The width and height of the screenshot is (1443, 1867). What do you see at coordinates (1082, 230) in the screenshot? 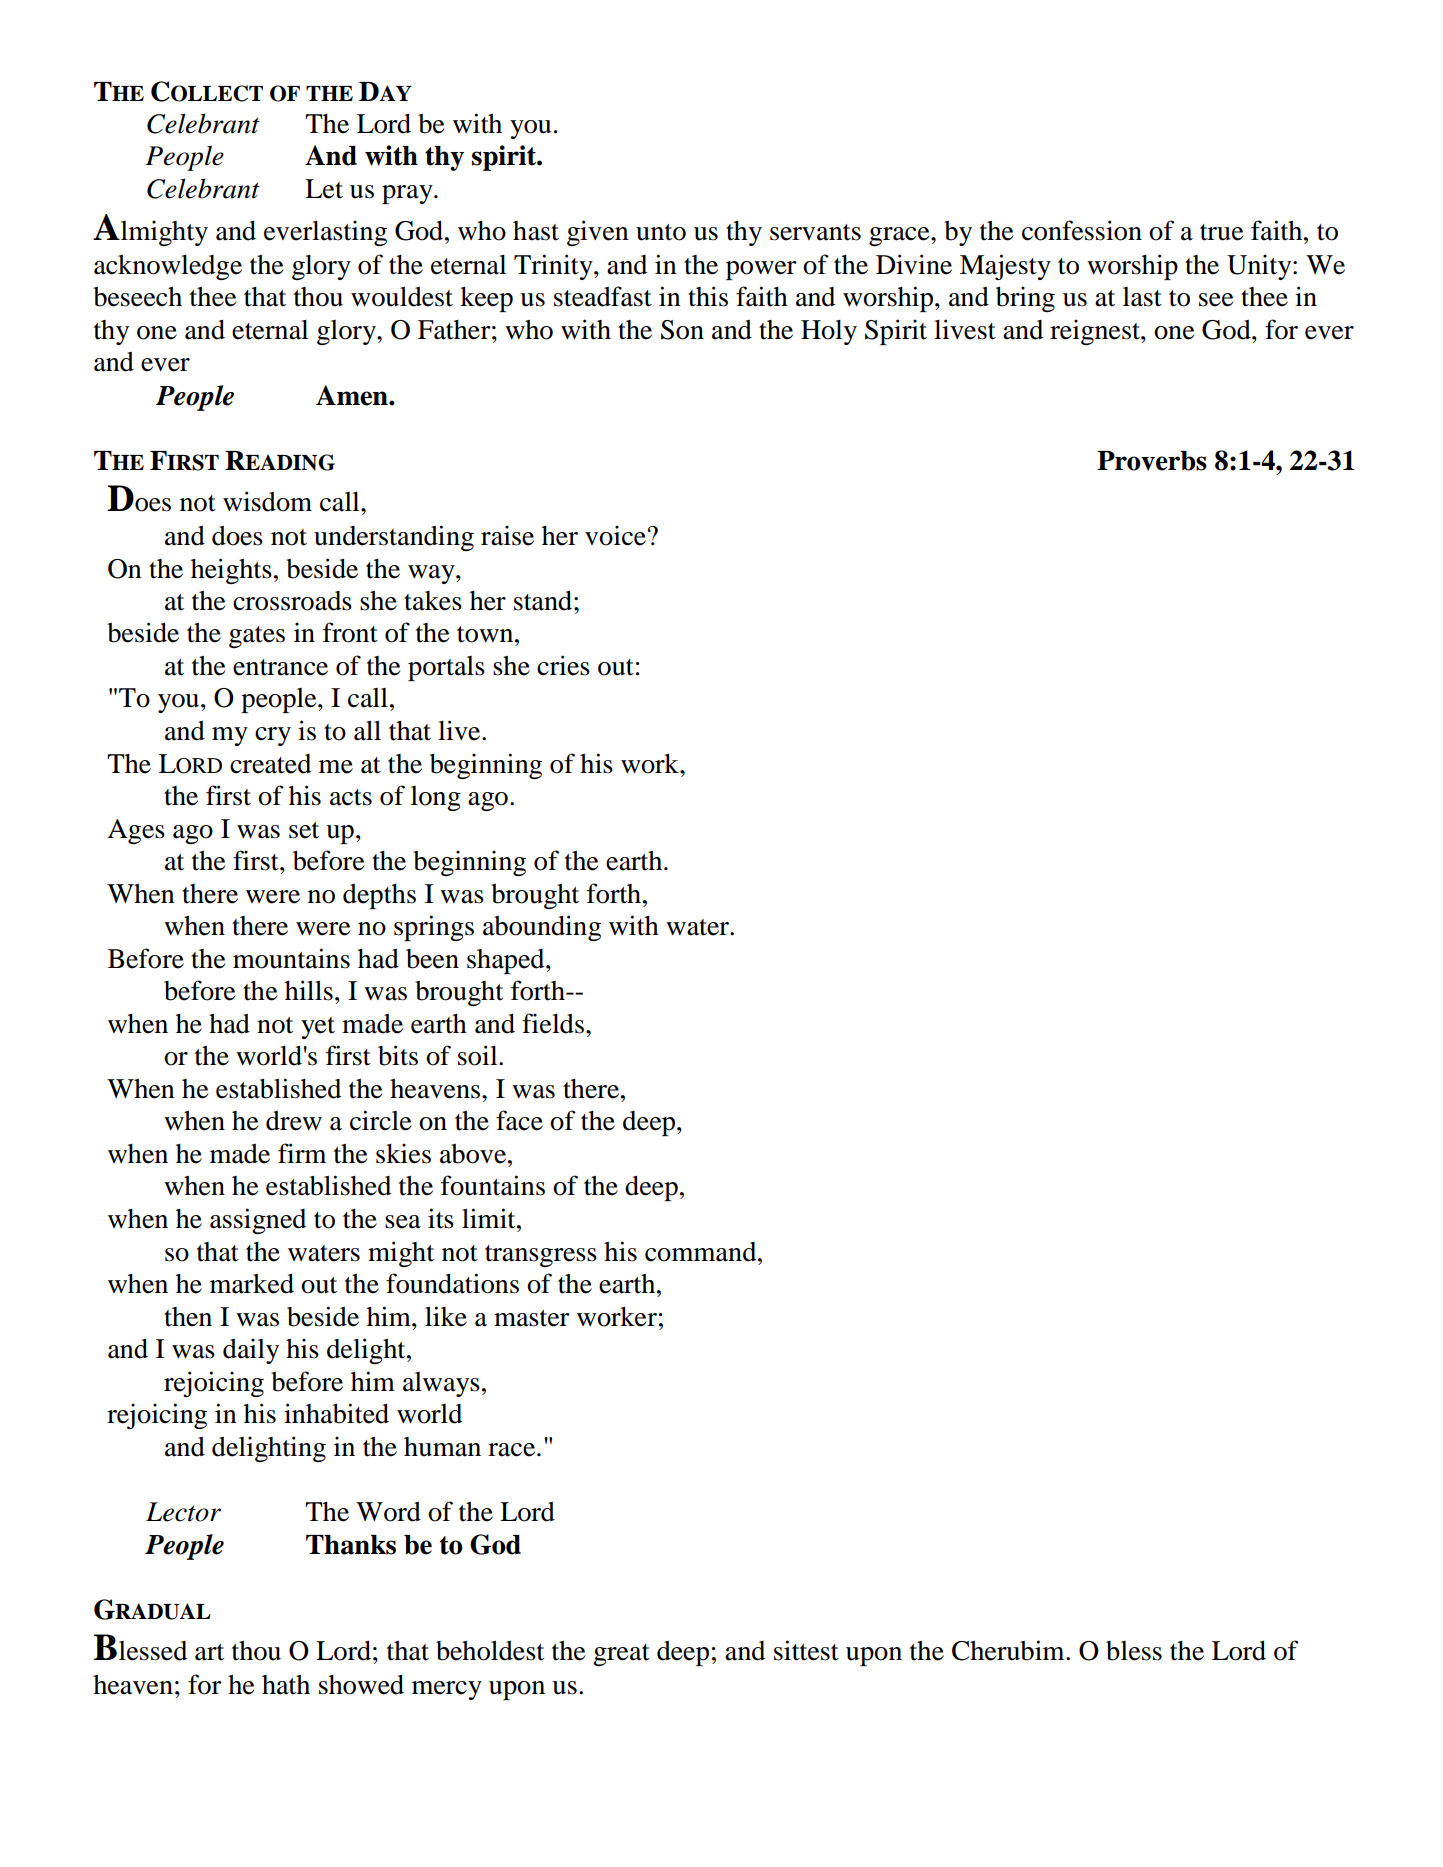
I see `confession` at bounding box center [1082, 230].
